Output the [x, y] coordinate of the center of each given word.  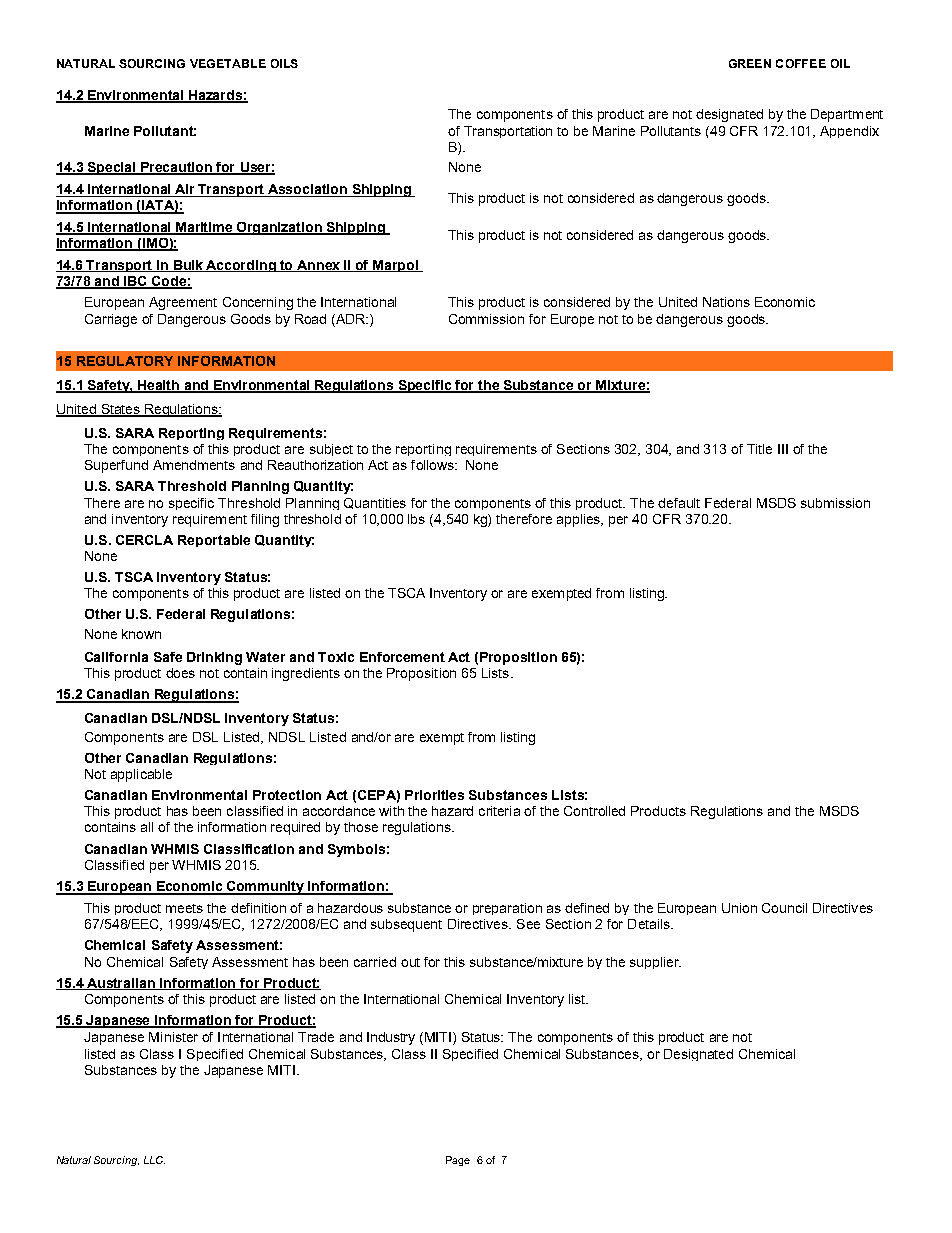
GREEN [750, 63]
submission [835, 503]
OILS [284, 63]
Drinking [214, 658]
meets [184, 908]
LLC [154, 1160]
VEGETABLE [228, 63]
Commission [486, 319]
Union [739, 908]
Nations [726, 302]
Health [159, 386]
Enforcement [402, 657]
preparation [507, 909]
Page [458, 1161]
